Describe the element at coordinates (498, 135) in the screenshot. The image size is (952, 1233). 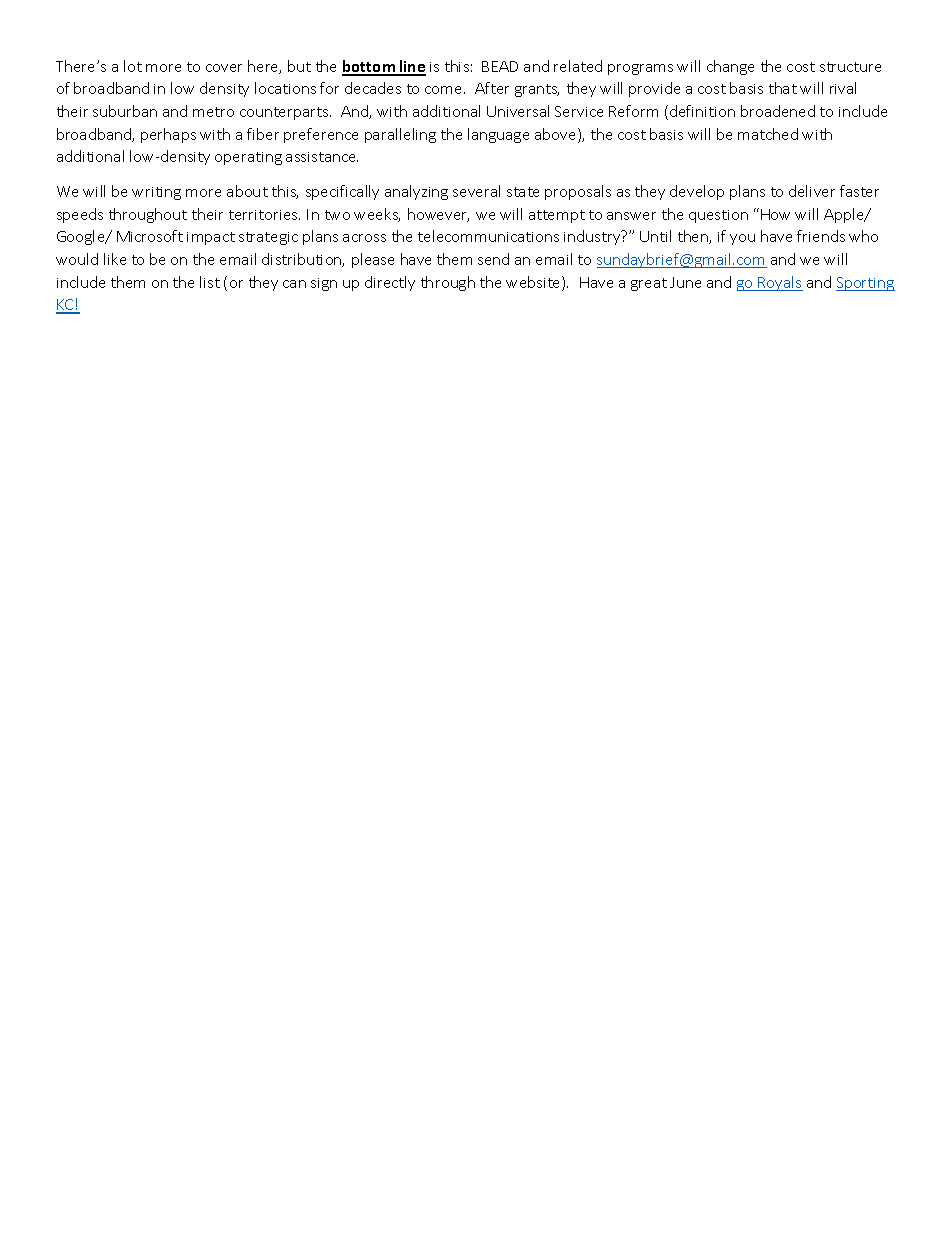
I see `language` at that location.
